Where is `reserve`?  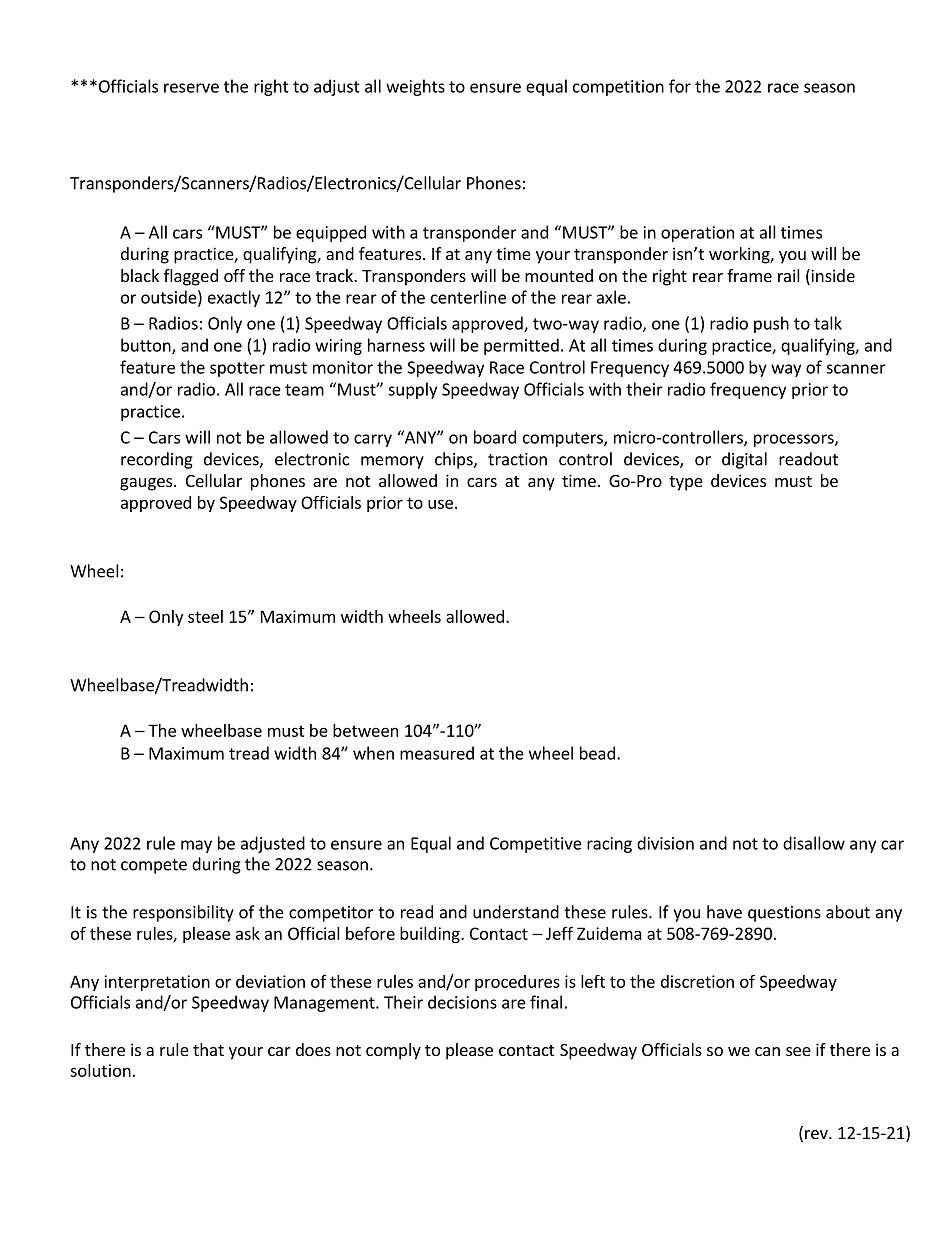
reserve is located at coordinates (191, 88).
